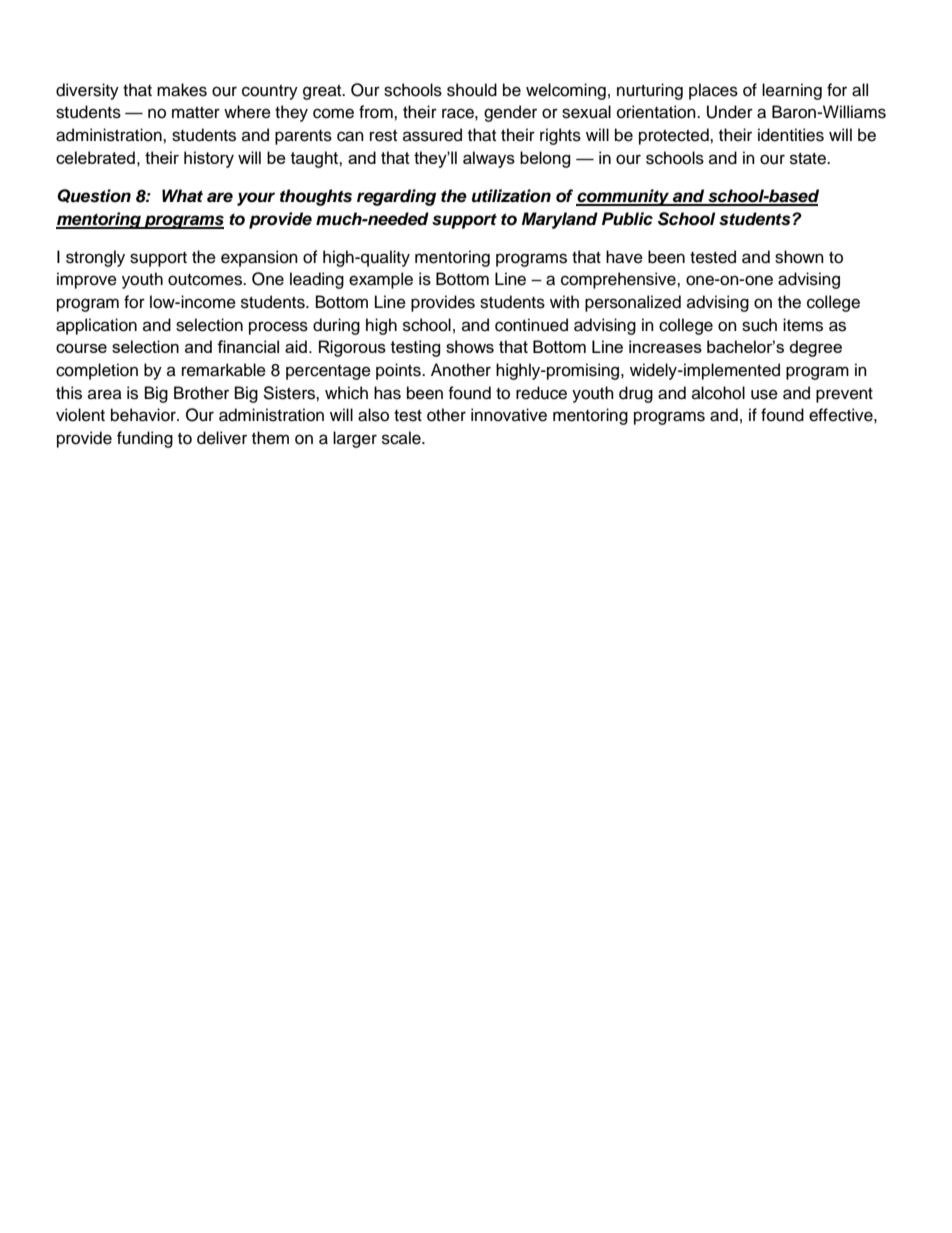  Describe the element at coordinates (402, 438) in the page. I see `scale` at that location.
